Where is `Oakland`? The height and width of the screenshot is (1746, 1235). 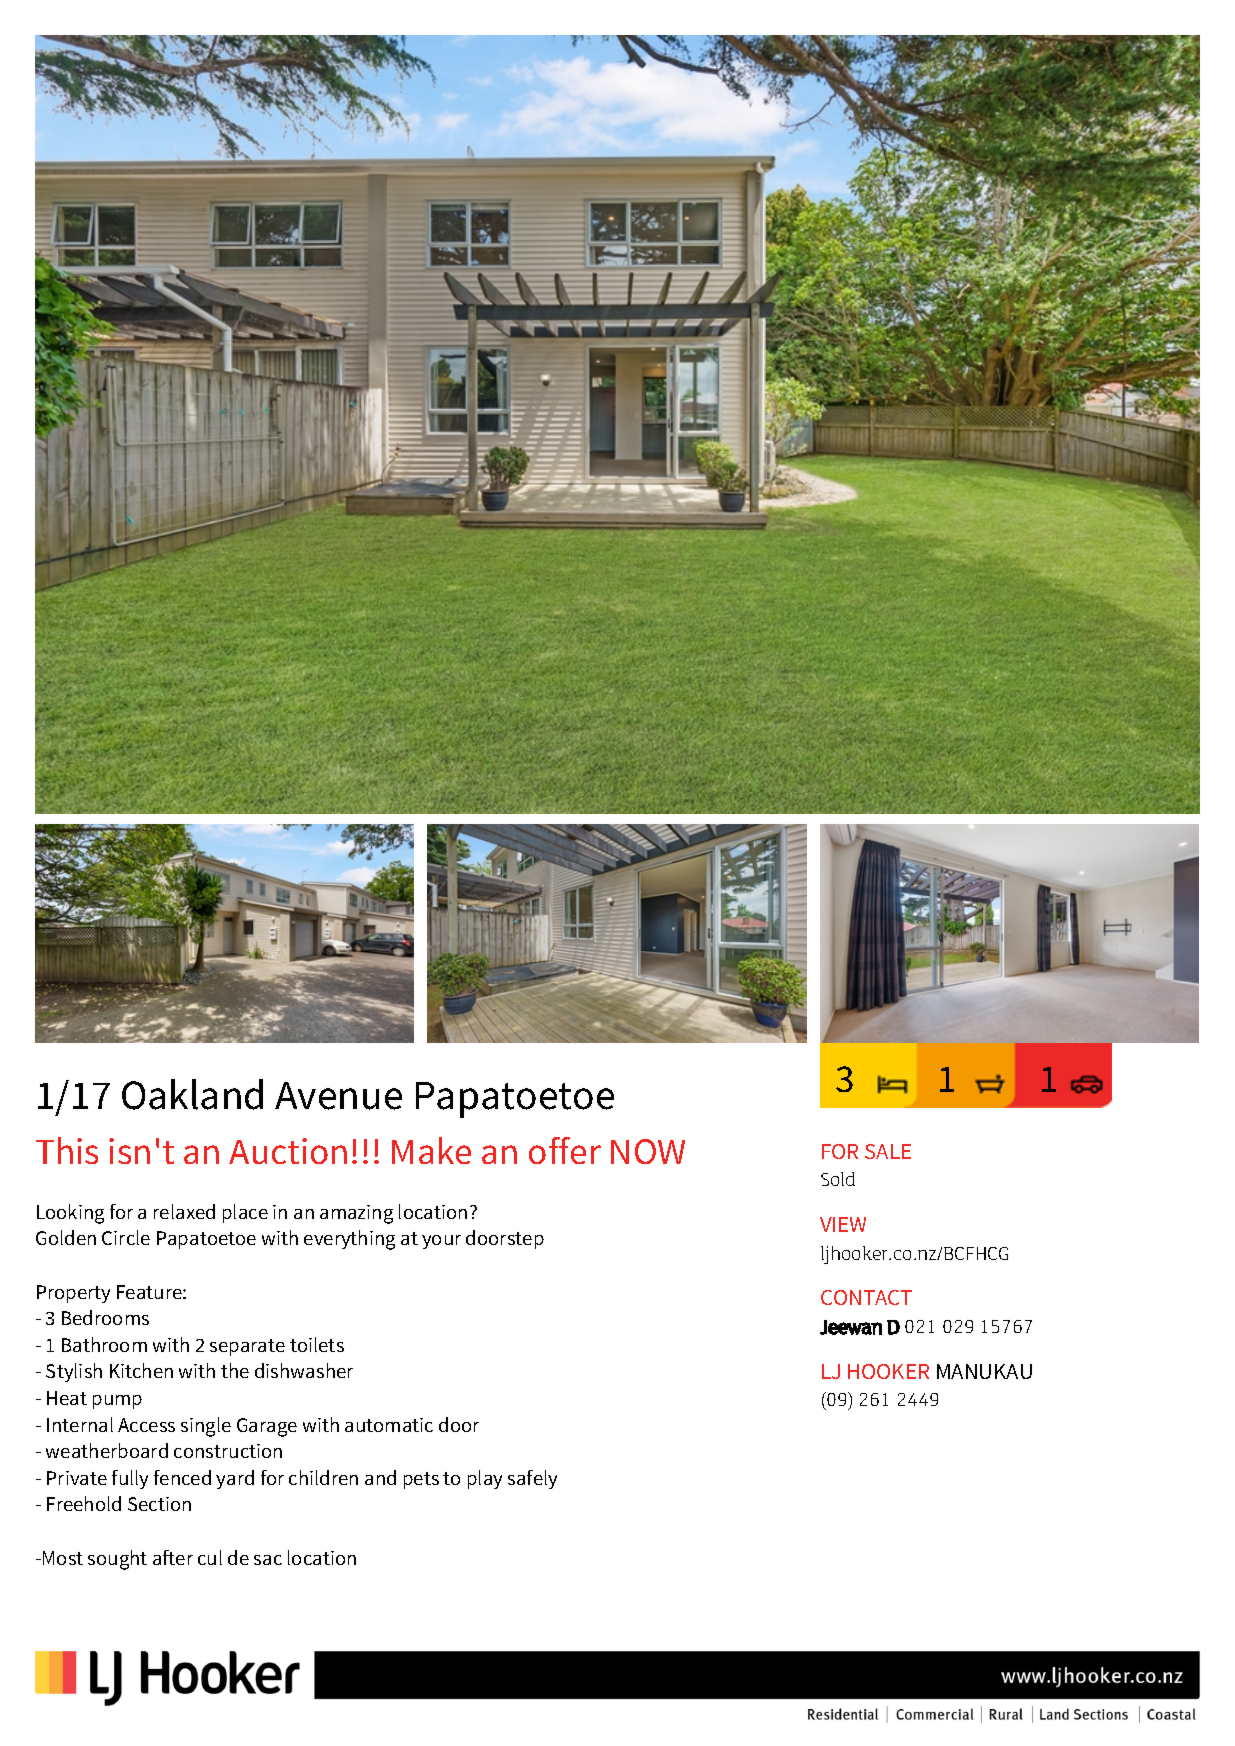 Oakland is located at coordinates (192, 1094).
